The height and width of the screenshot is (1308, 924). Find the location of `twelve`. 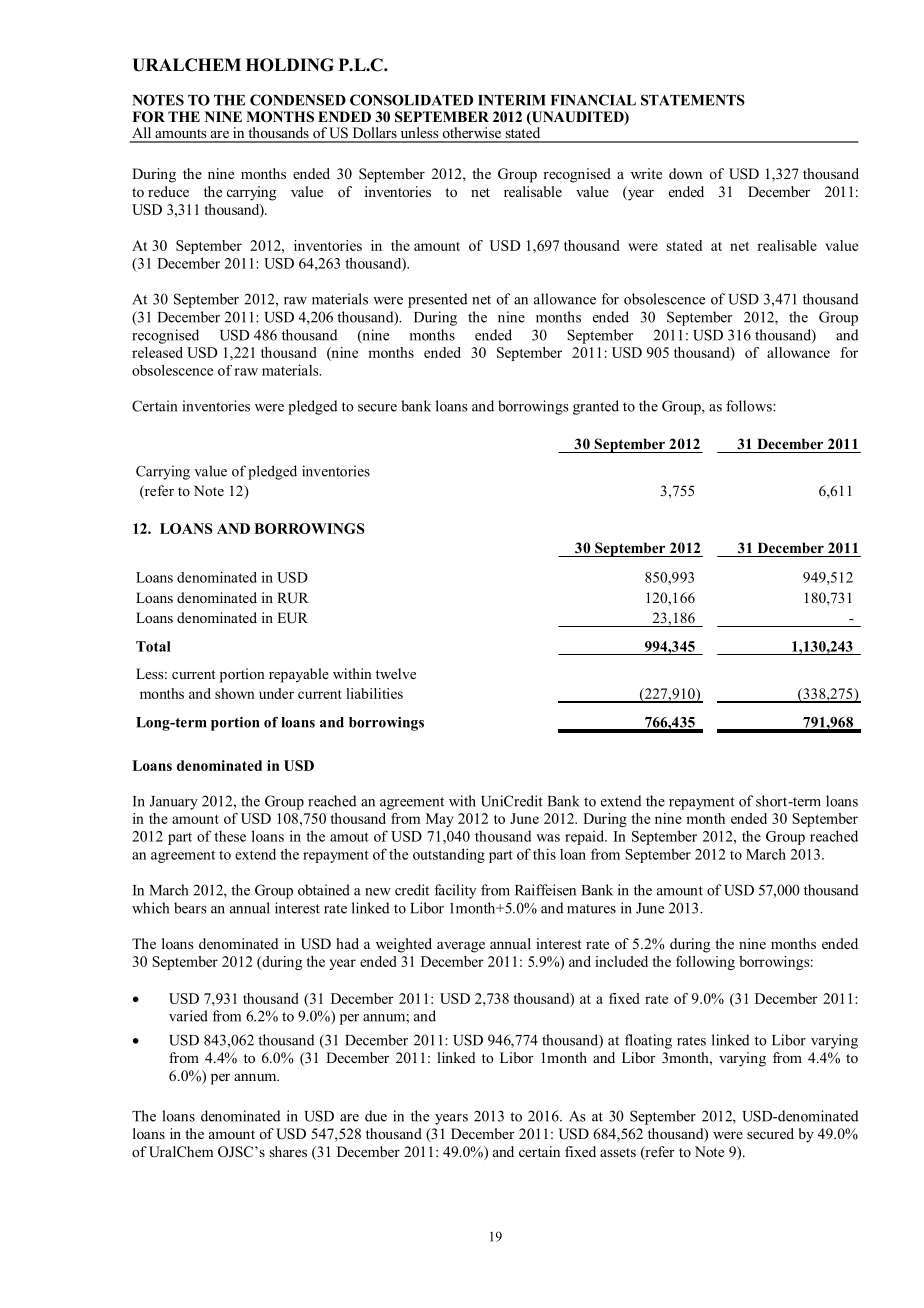

twelve is located at coordinates (396, 673).
